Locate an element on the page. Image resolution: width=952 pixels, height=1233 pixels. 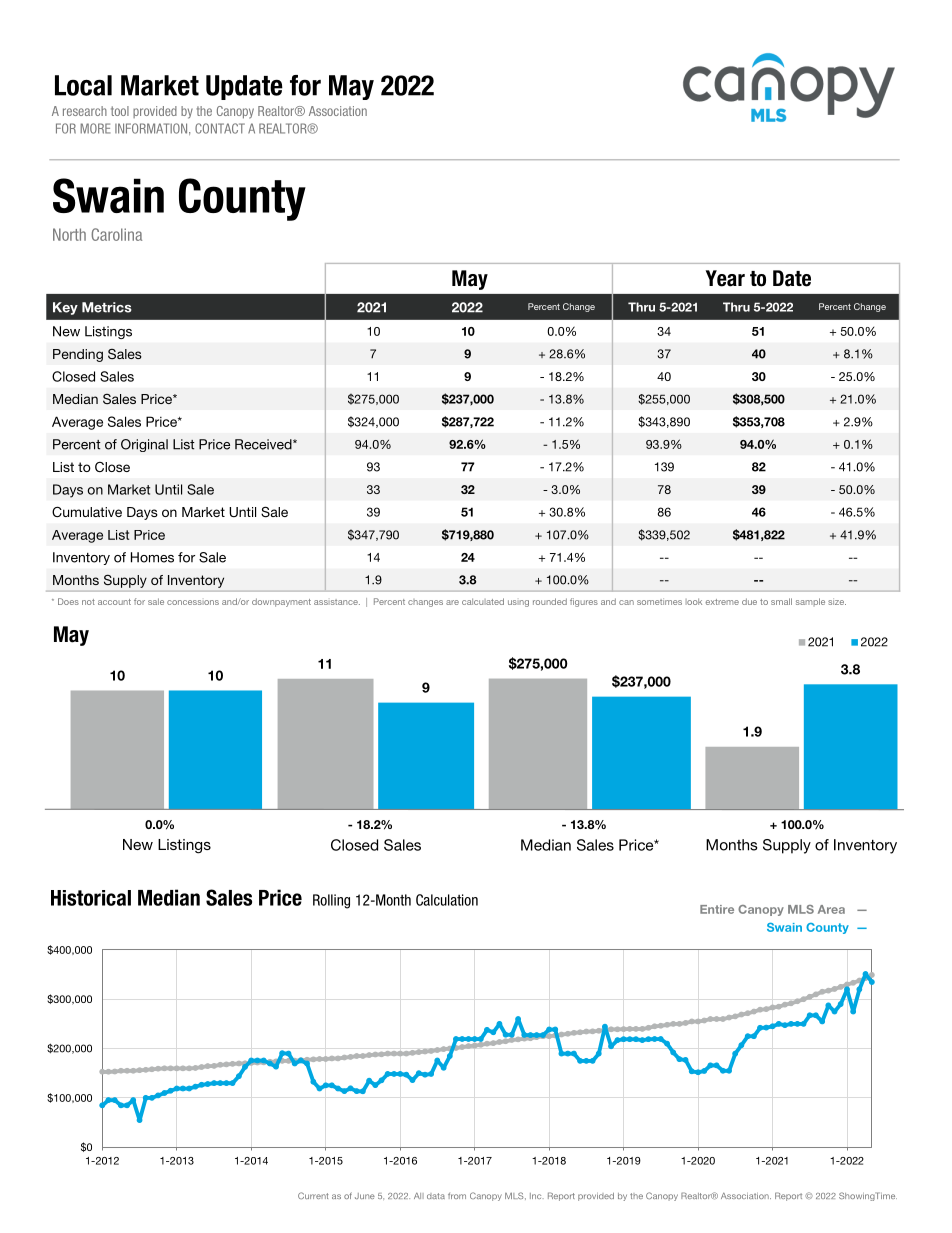
due is located at coordinates (749, 601).
